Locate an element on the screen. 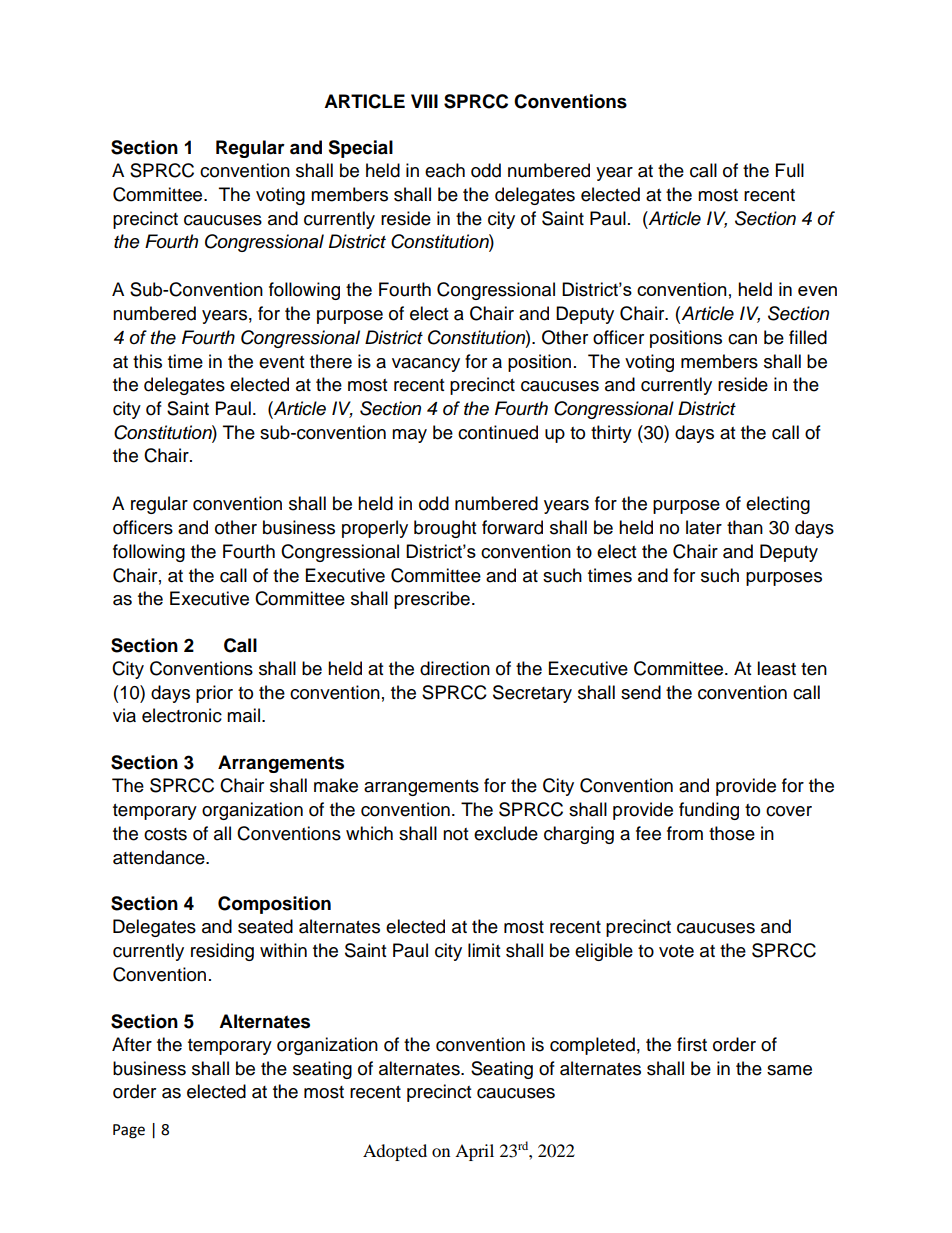 The height and width of the screenshot is (1233, 952). Full is located at coordinates (790, 170).
